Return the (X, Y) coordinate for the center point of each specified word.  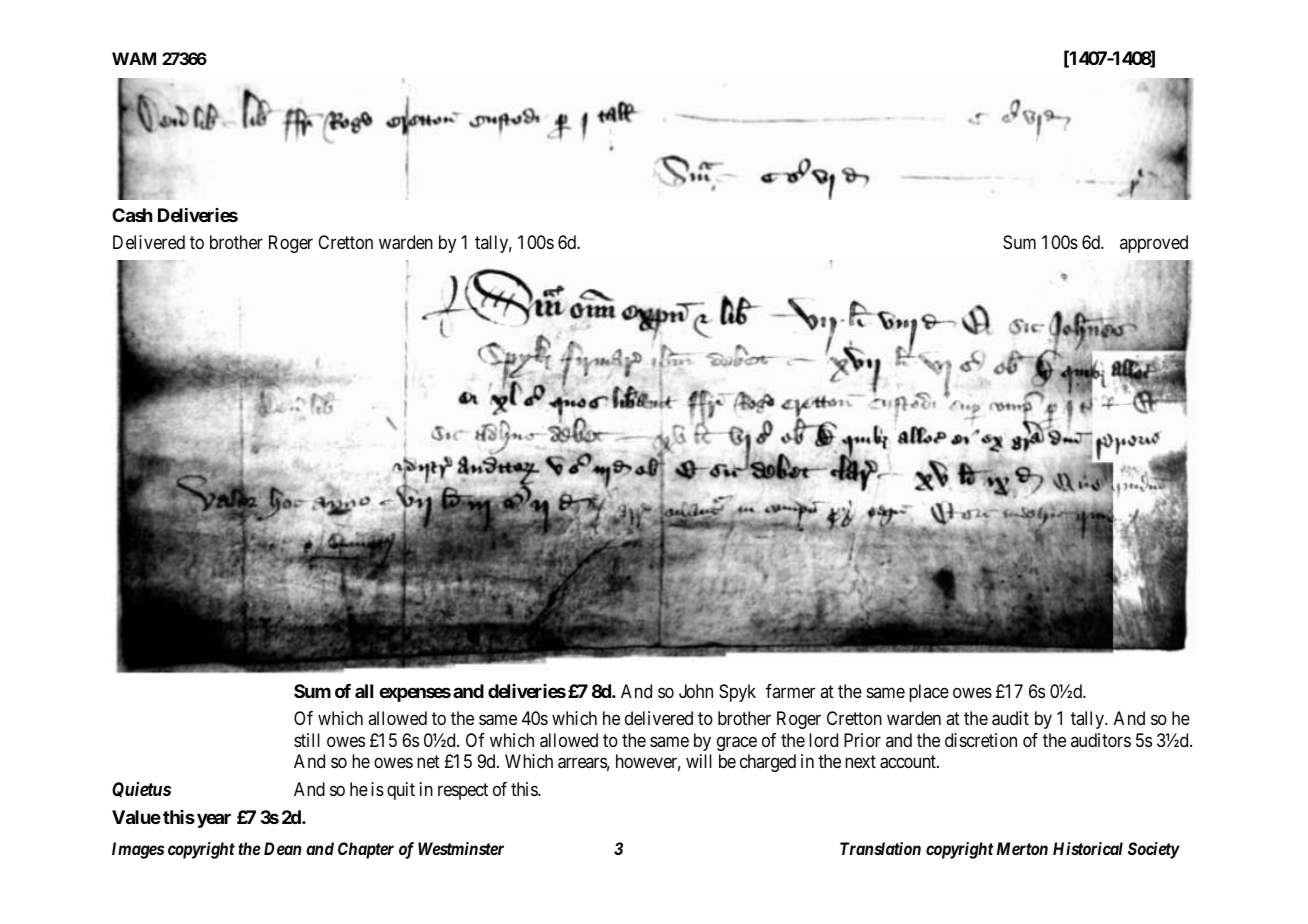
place (929, 693)
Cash (132, 215)
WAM (134, 58)
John (696, 691)
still (307, 740)
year (214, 820)
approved (1154, 244)
